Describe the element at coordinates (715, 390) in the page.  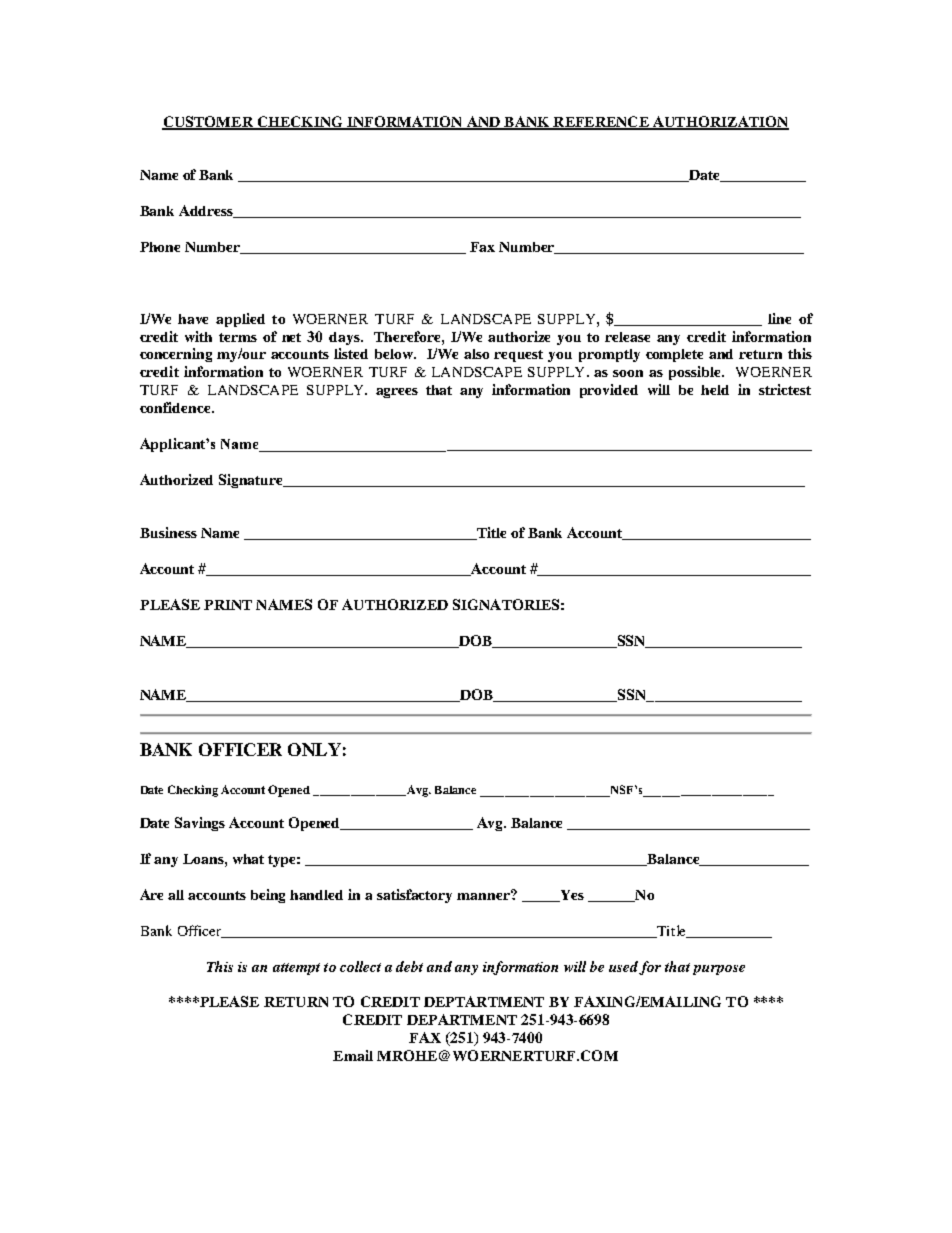
I see `held` at that location.
